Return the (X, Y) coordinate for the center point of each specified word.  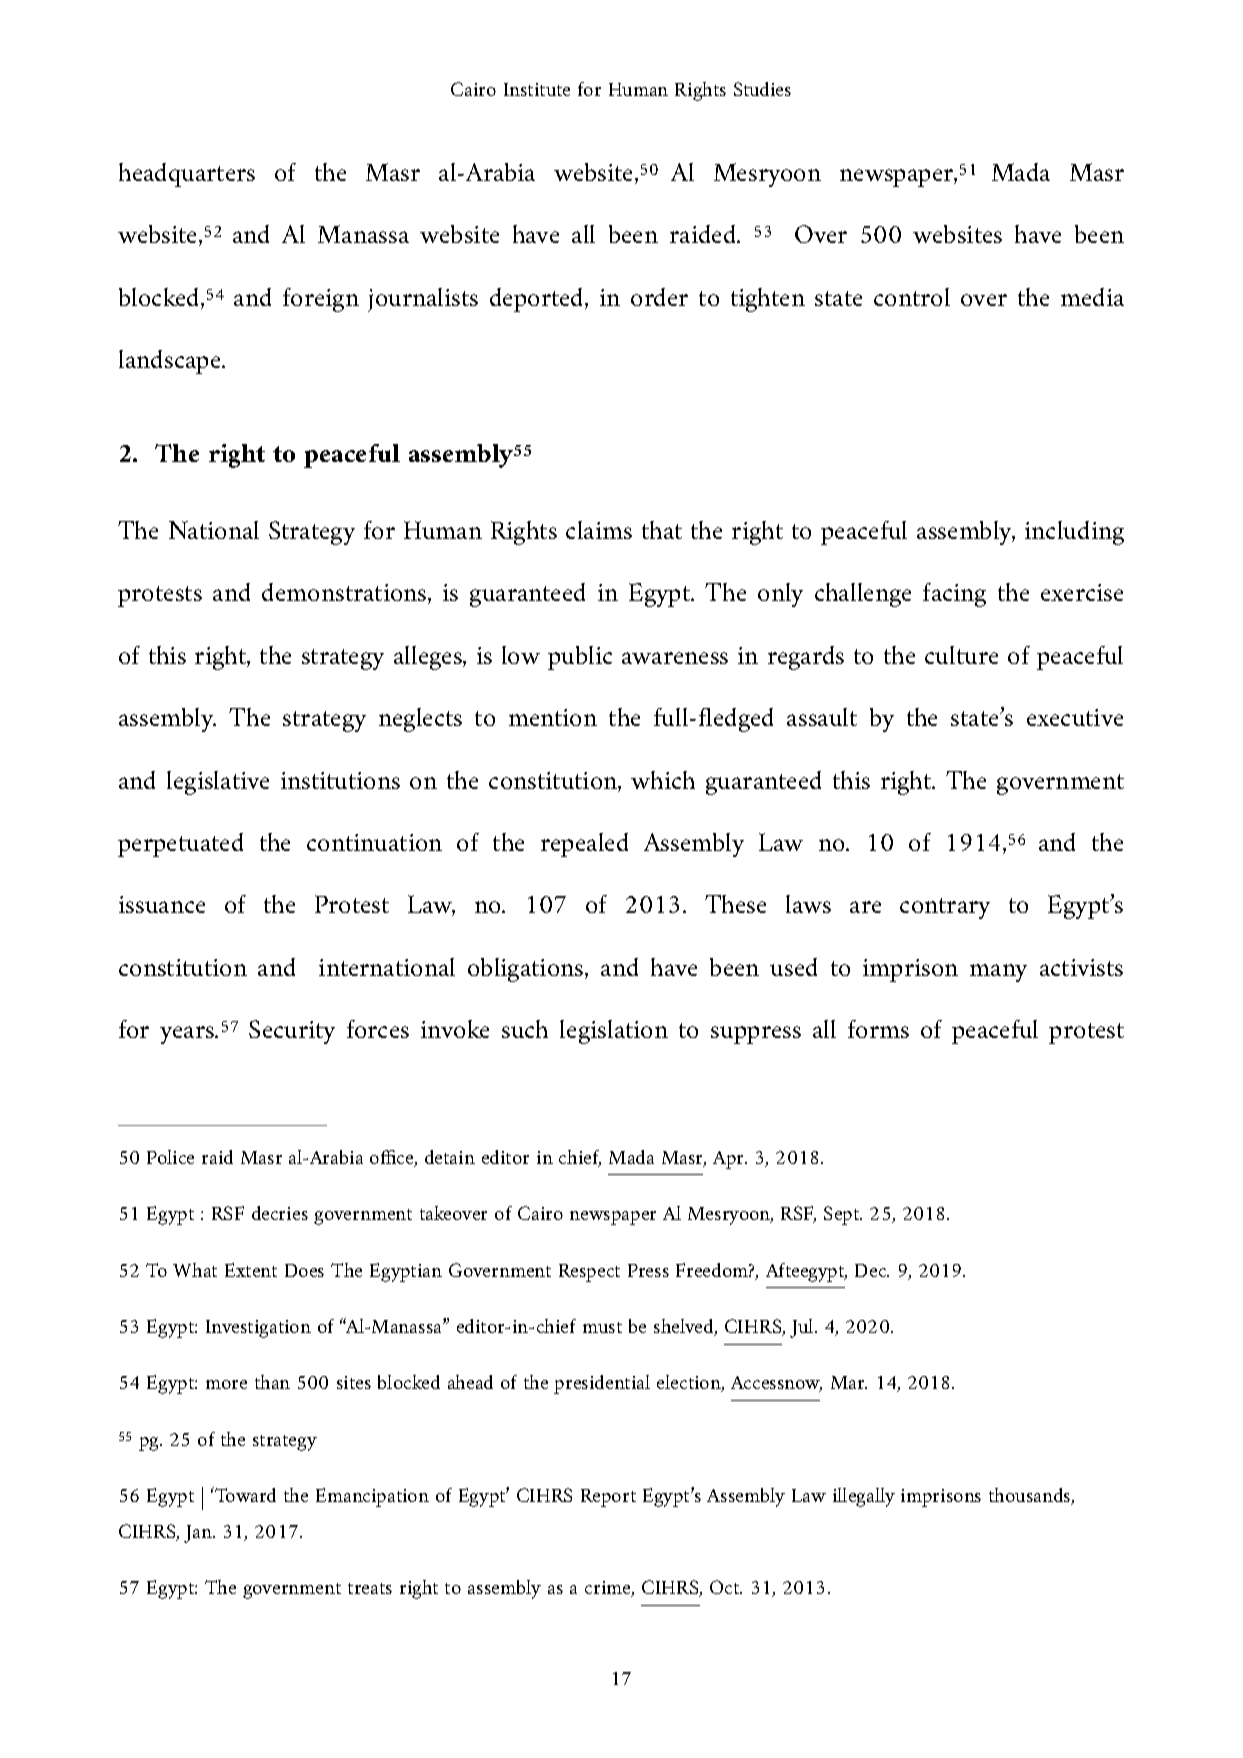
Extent (251, 1270)
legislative (218, 783)
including (1074, 533)
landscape (171, 362)
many (998, 973)
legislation (614, 1032)
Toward (244, 1494)
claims (599, 530)
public (580, 658)
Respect (589, 1273)
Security (292, 1032)
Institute (537, 89)
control (912, 297)
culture (961, 655)
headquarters (187, 175)
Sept (843, 1215)
